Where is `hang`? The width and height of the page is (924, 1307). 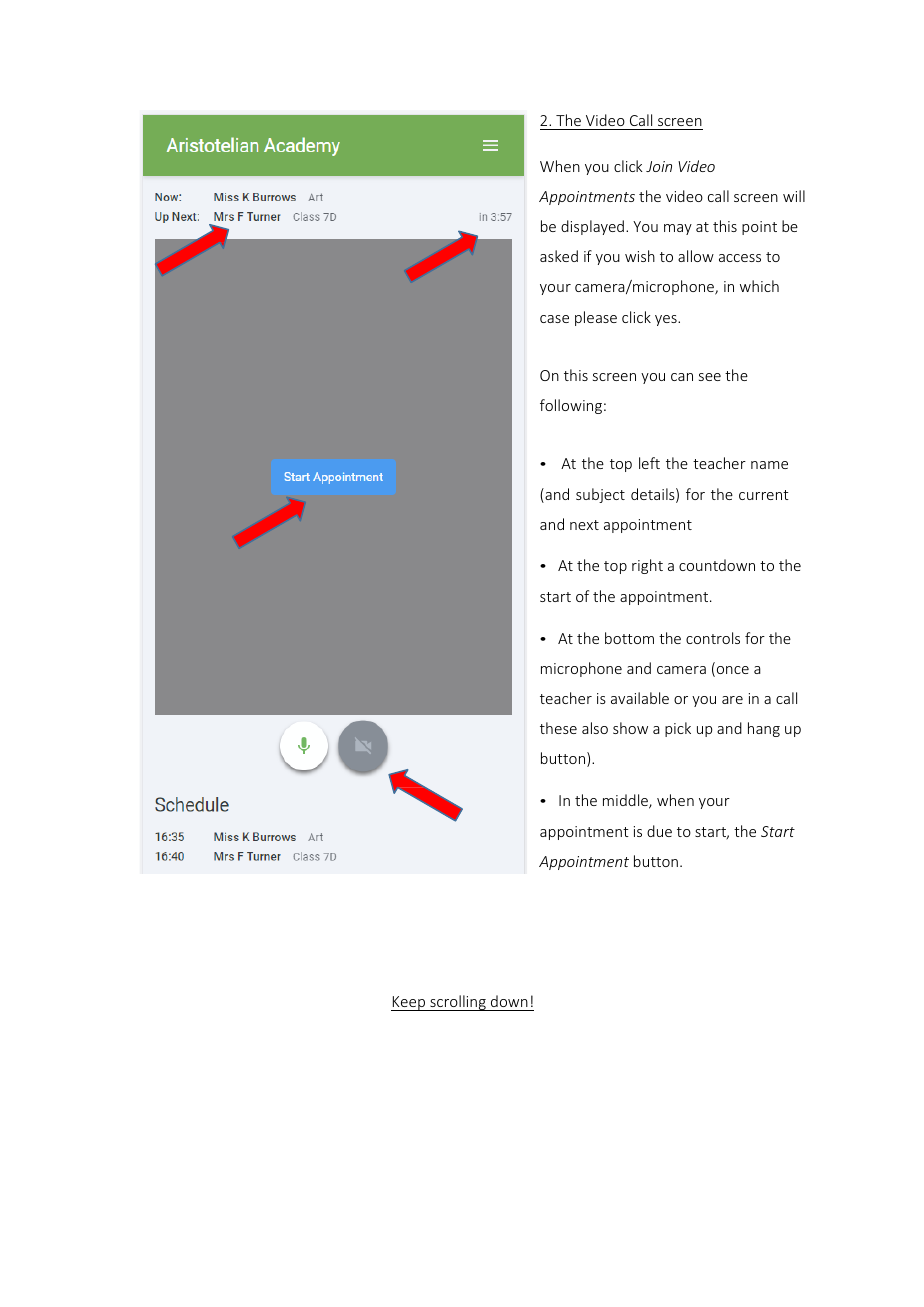 hang is located at coordinates (764, 729).
